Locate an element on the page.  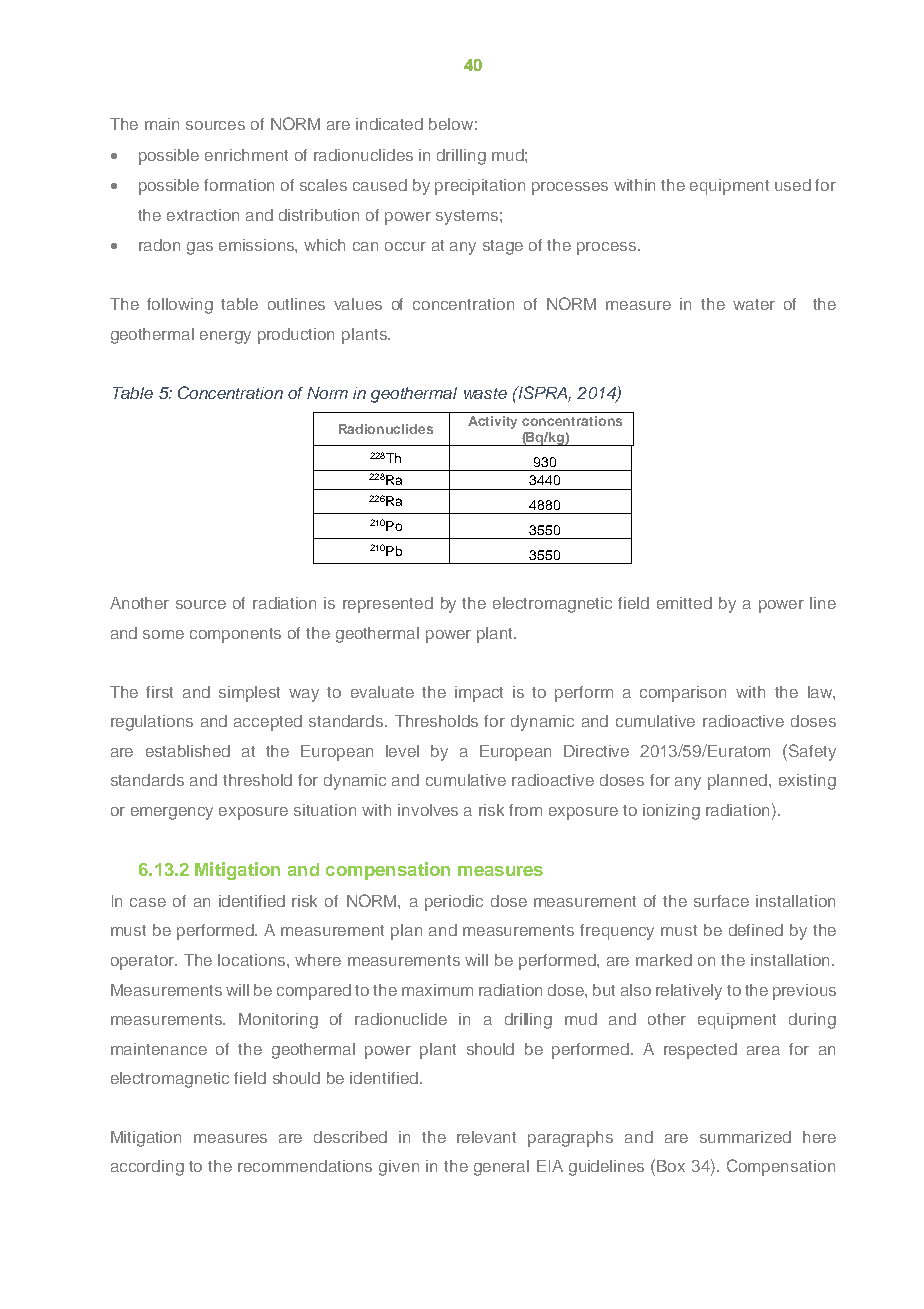
emitted is located at coordinates (684, 603).
